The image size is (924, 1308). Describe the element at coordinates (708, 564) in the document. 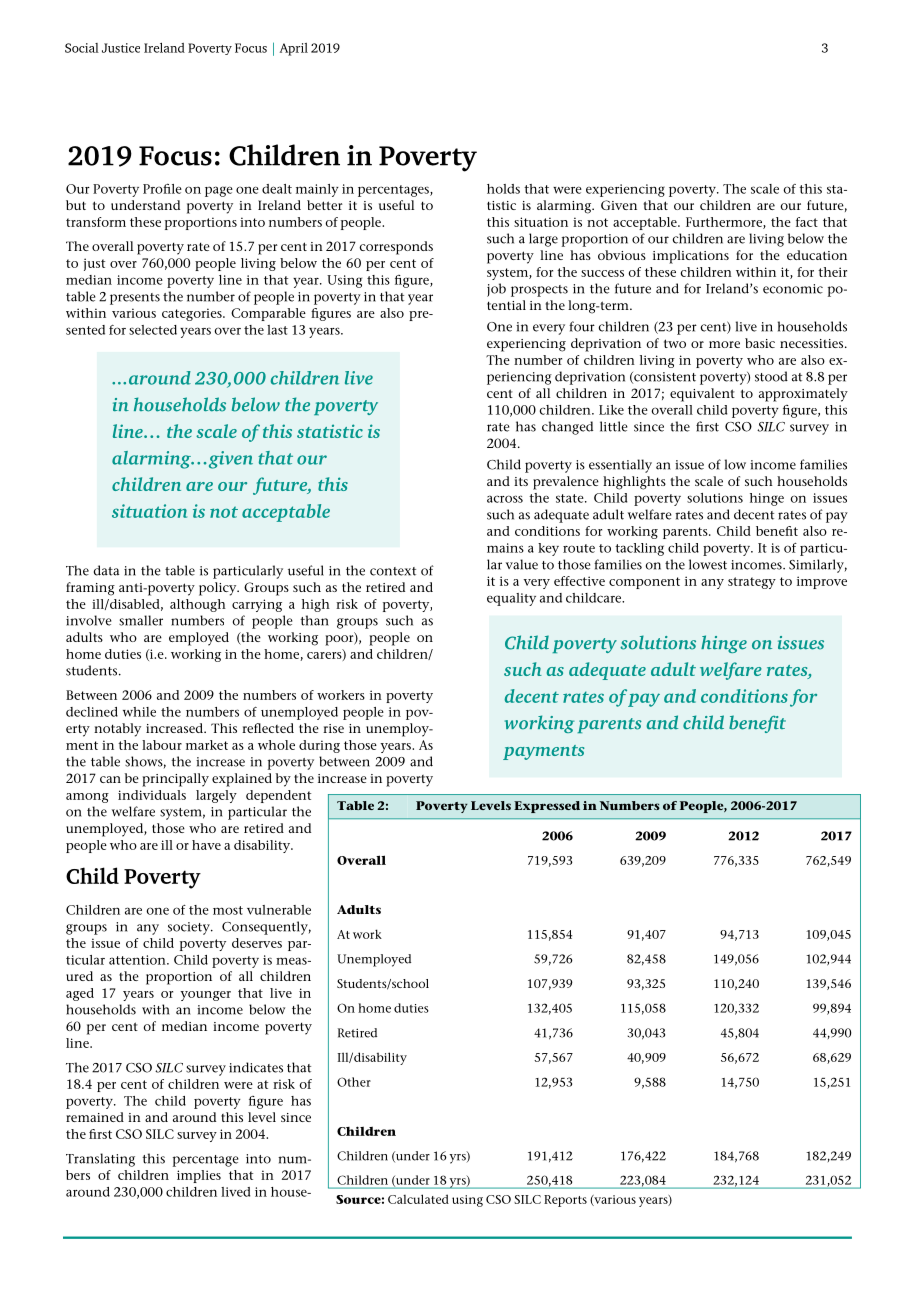

I see `lowest` at that location.
